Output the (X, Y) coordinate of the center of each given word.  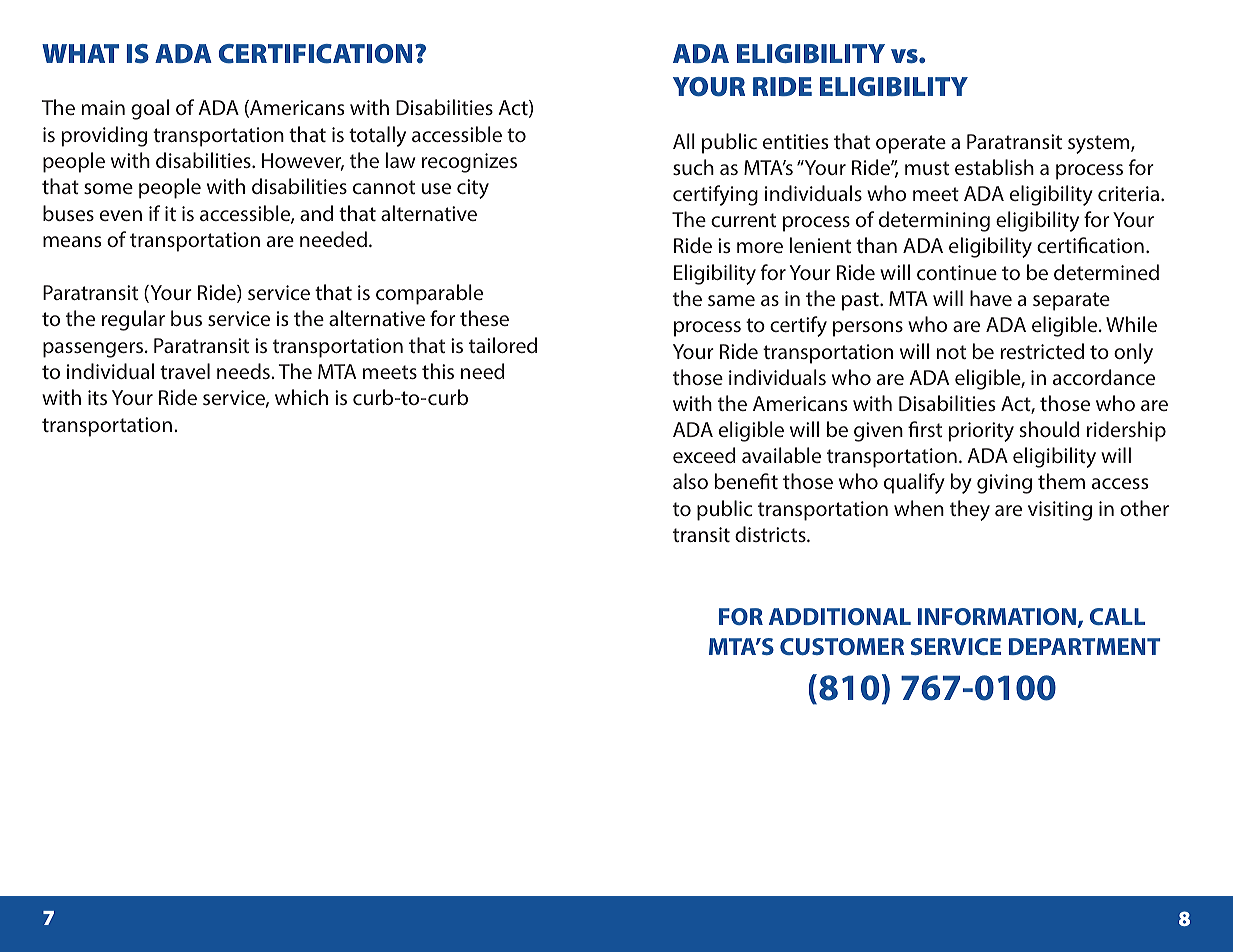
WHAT (80, 53)
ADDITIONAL (840, 616)
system (1100, 144)
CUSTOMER (842, 646)
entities (795, 141)
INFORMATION (998, 618)
